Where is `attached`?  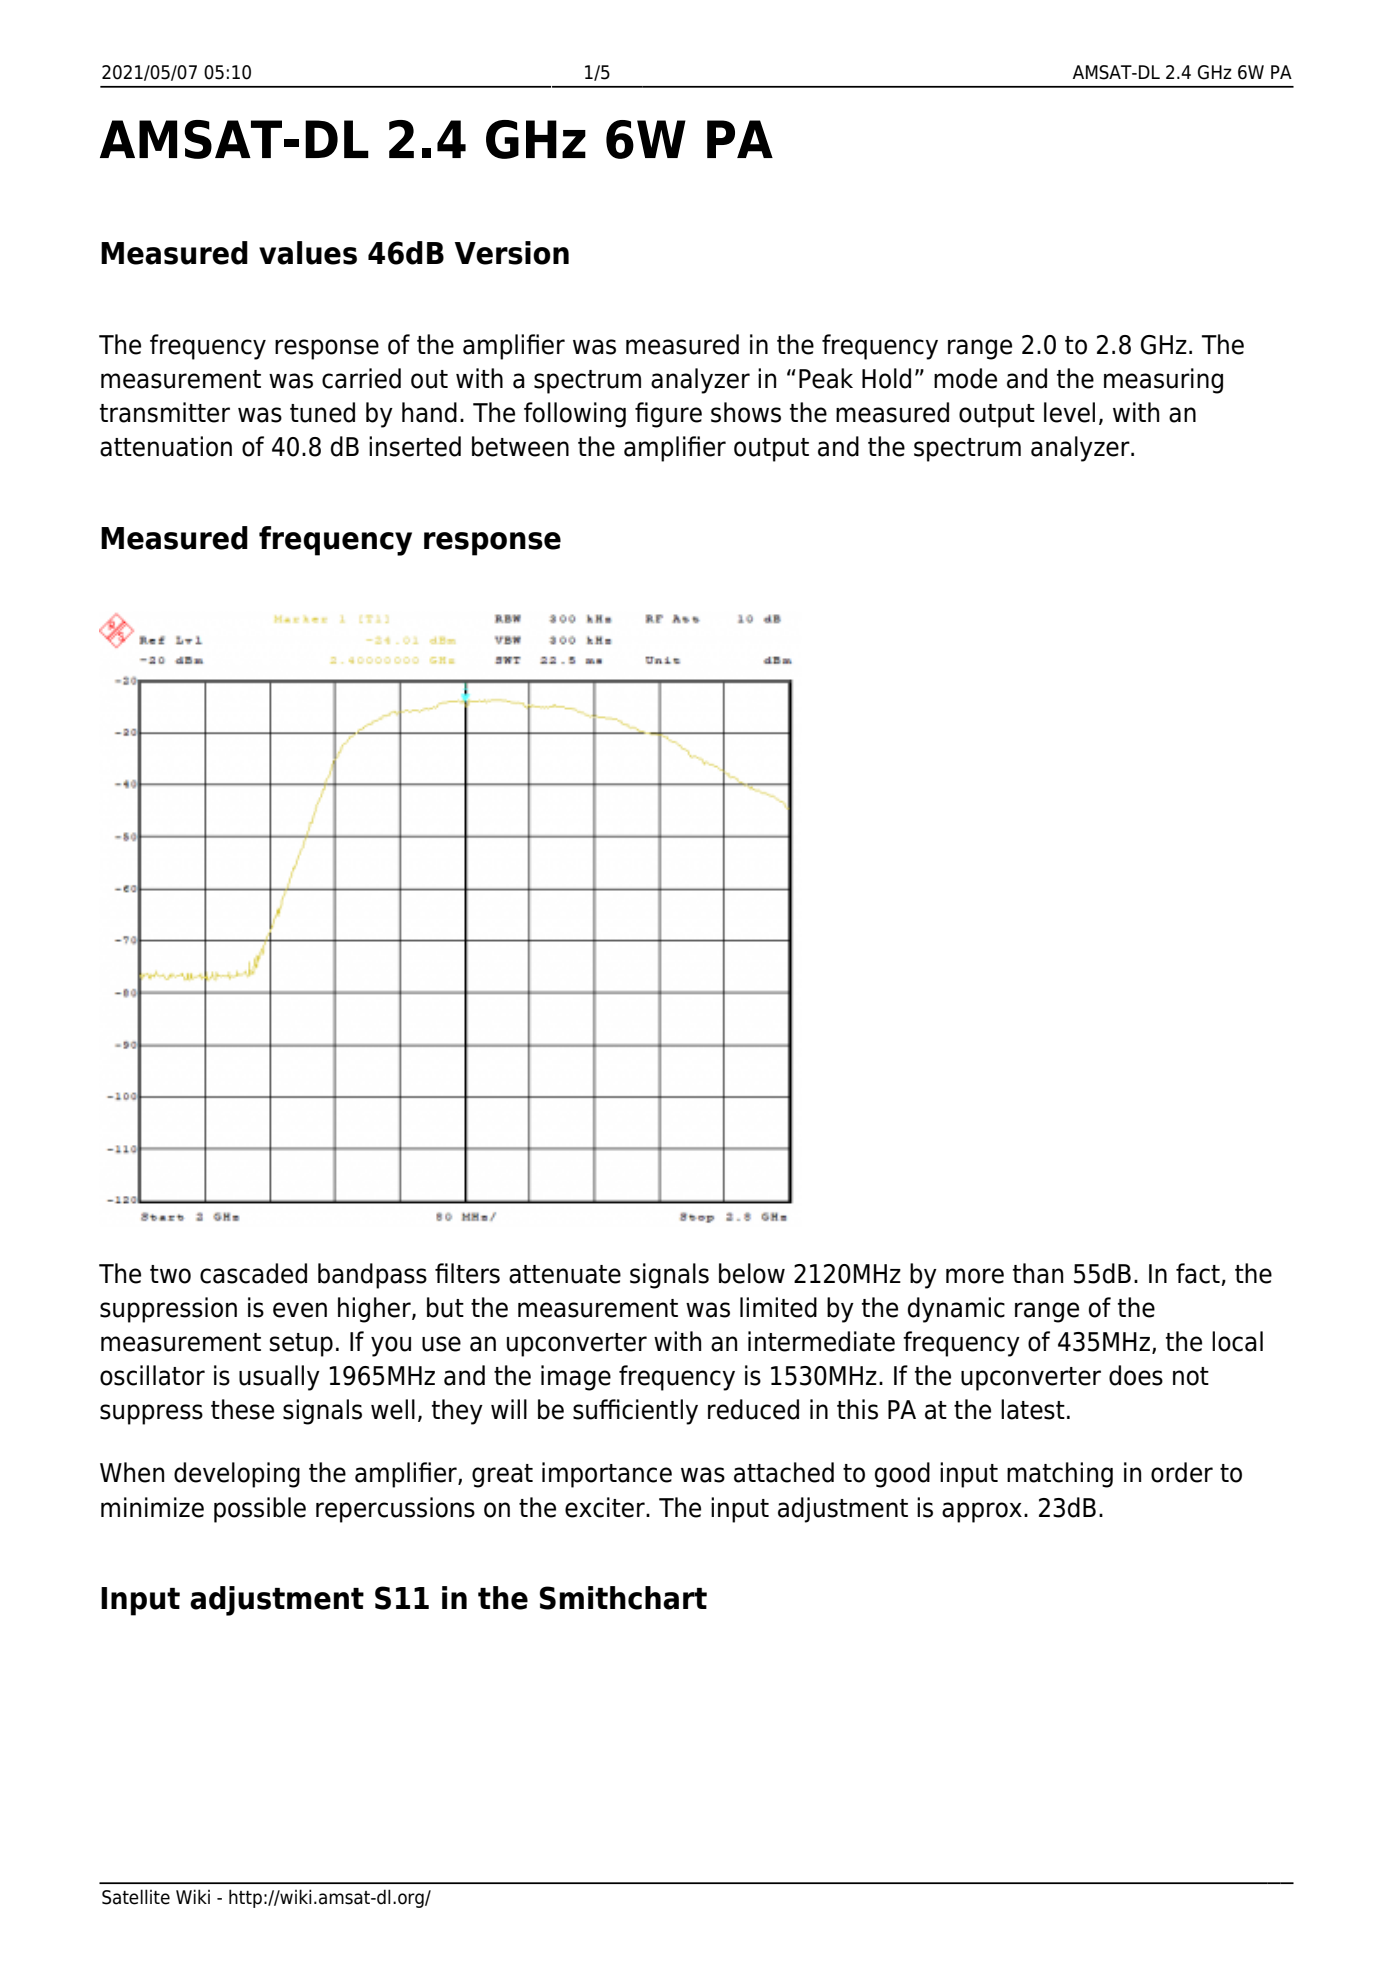 attached is located at coordinates (784, 1472).
